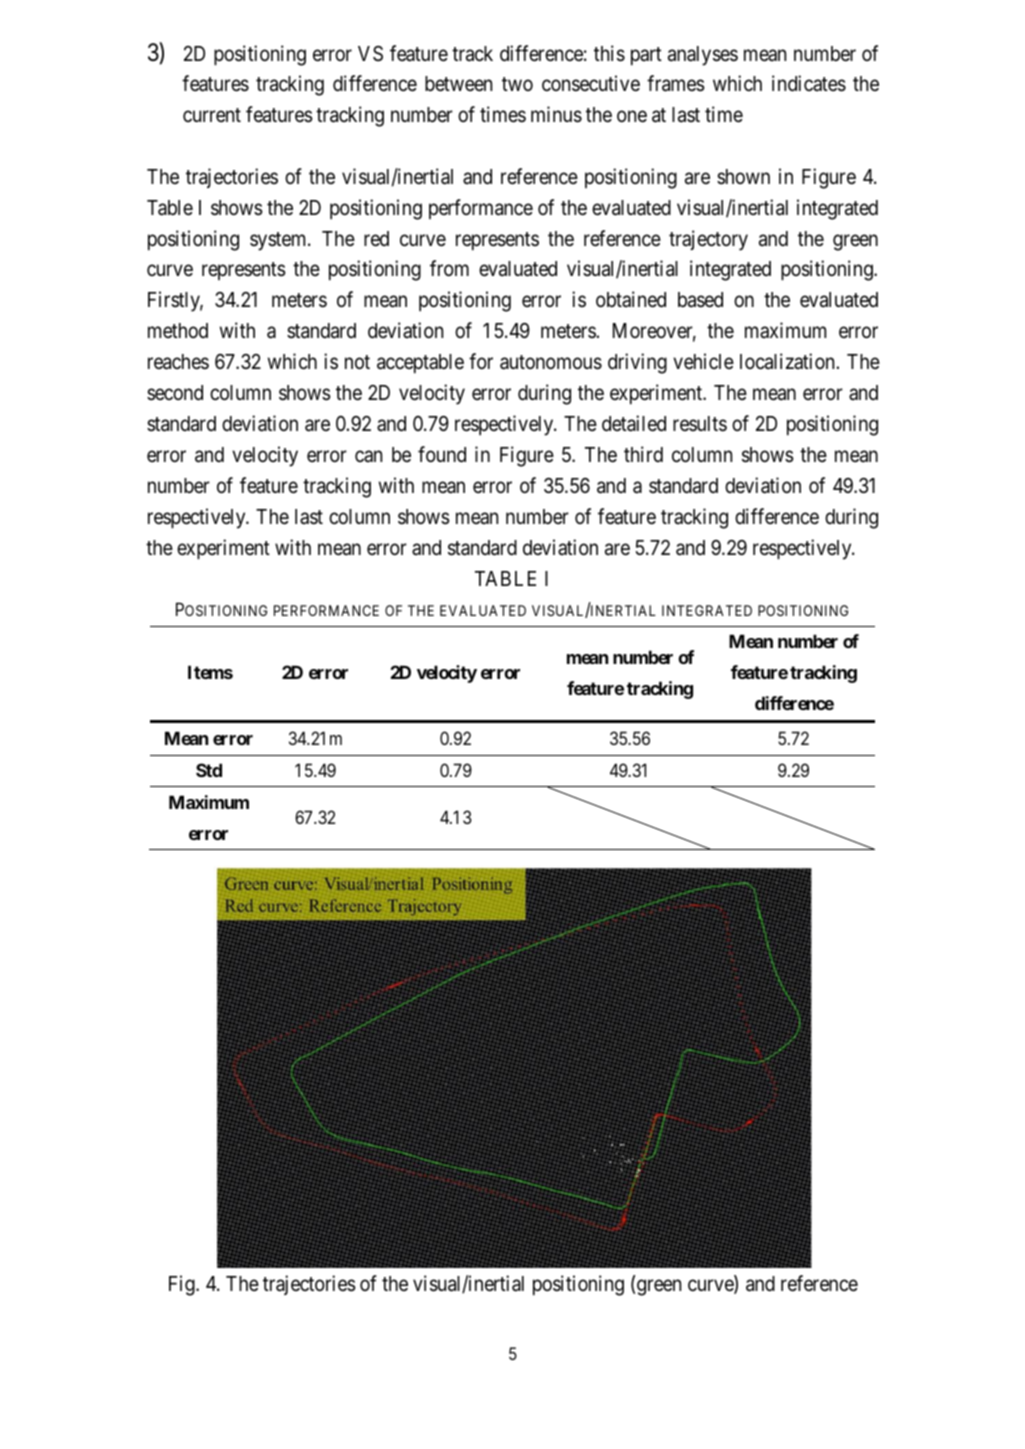  I want to click on between, so click(458, 84).
